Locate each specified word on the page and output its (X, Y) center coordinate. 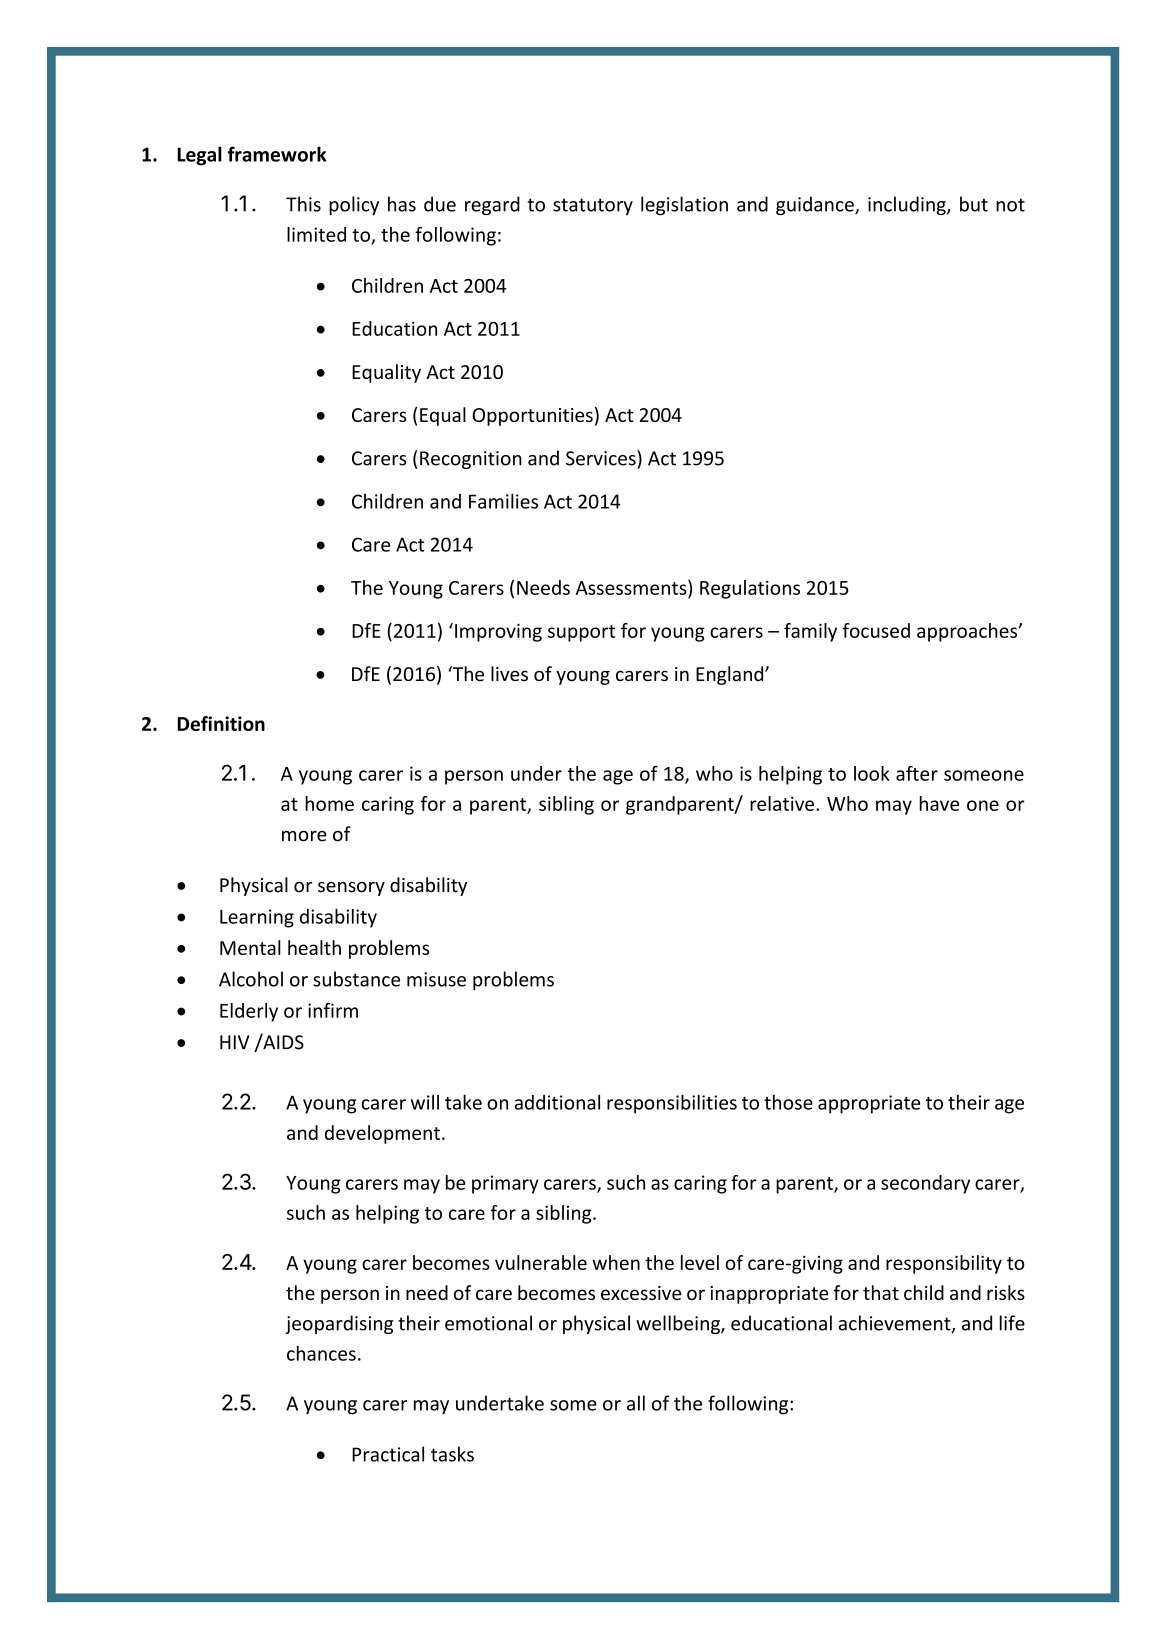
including (908, 205)
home (329, 803)
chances (321, 1353)
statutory (593, 206)
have (939, 803)
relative (783, 803)
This (303, 204)
